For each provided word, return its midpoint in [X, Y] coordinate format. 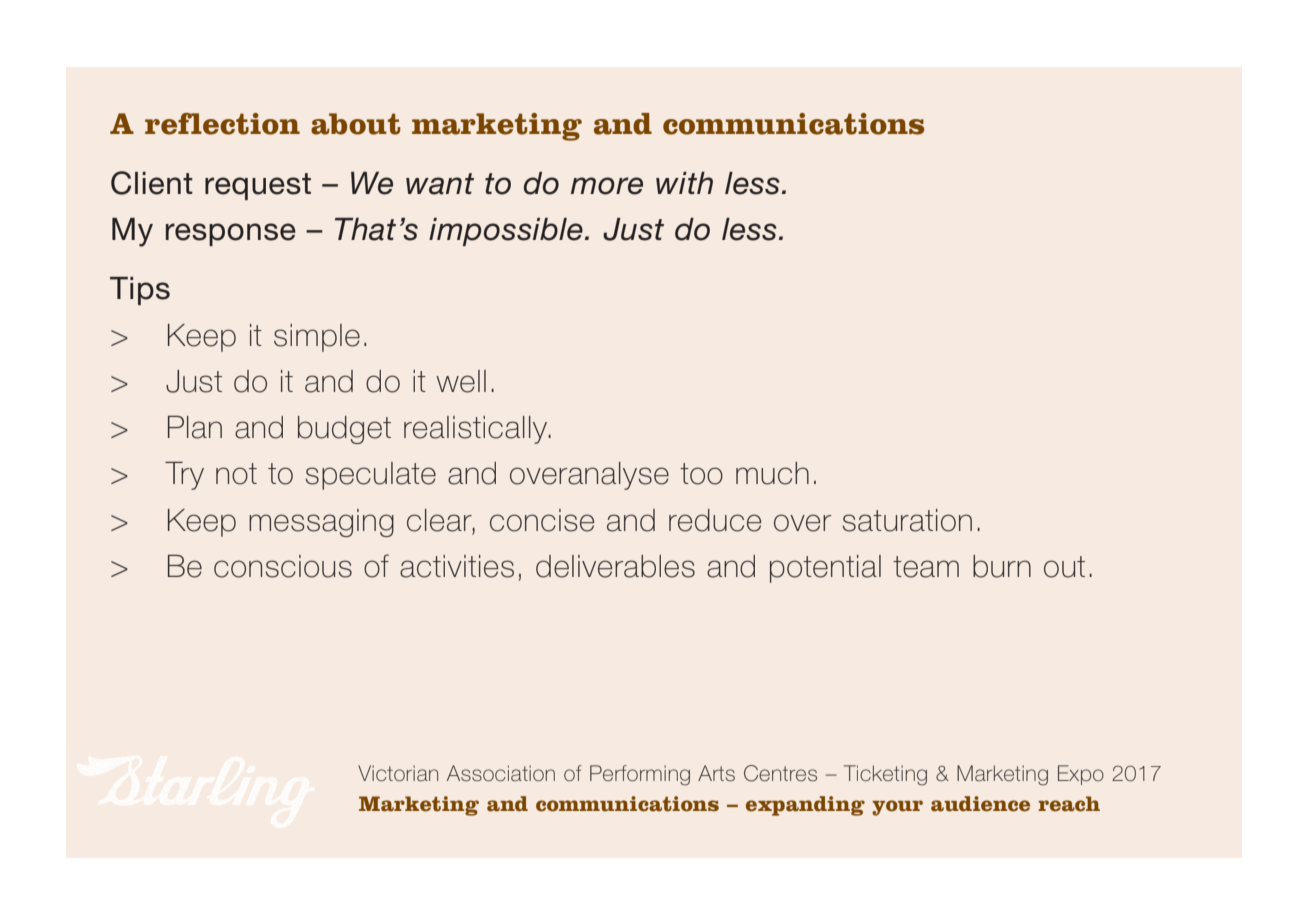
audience [980, 804]
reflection [222, 124]
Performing [640, 775]
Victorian [398, 773]
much [772, 473]
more [607, 186]
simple [317, 338]
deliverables [615, 566]
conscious [283, 566]
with [684, 183]
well [461, 381]
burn [1002, 566]
